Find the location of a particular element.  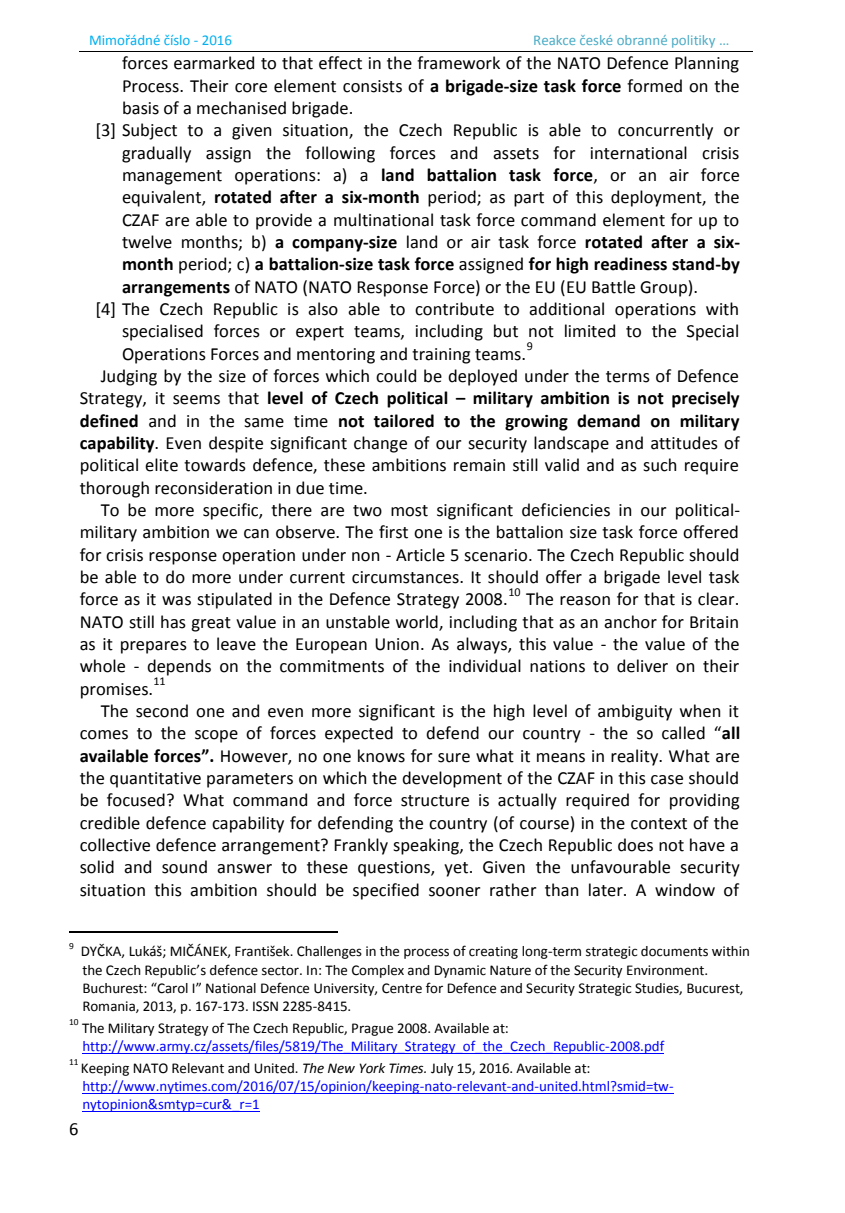

Judging is located at coordinates (128, 377).
